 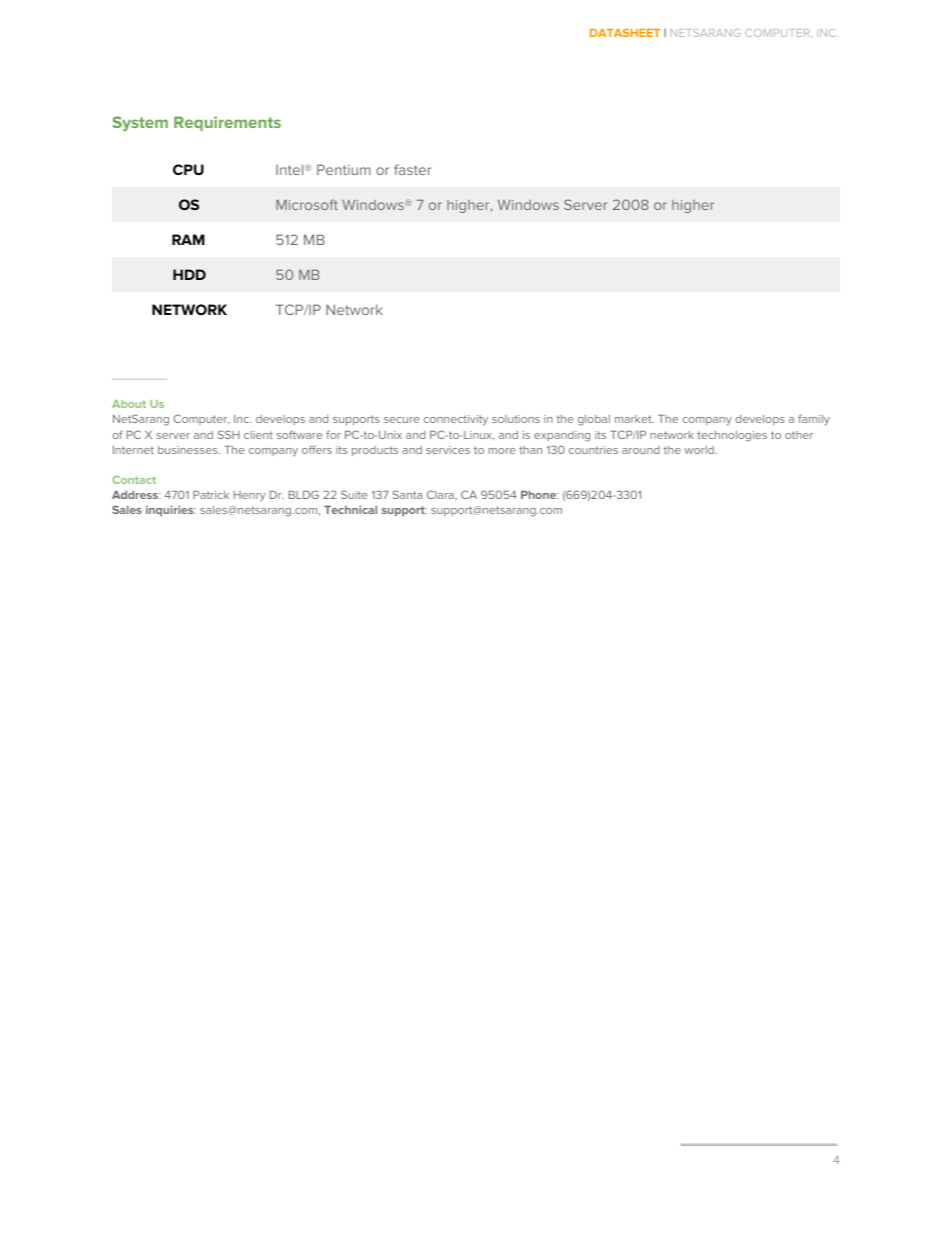 I want to click on faster, so click(x=413, y=169).
